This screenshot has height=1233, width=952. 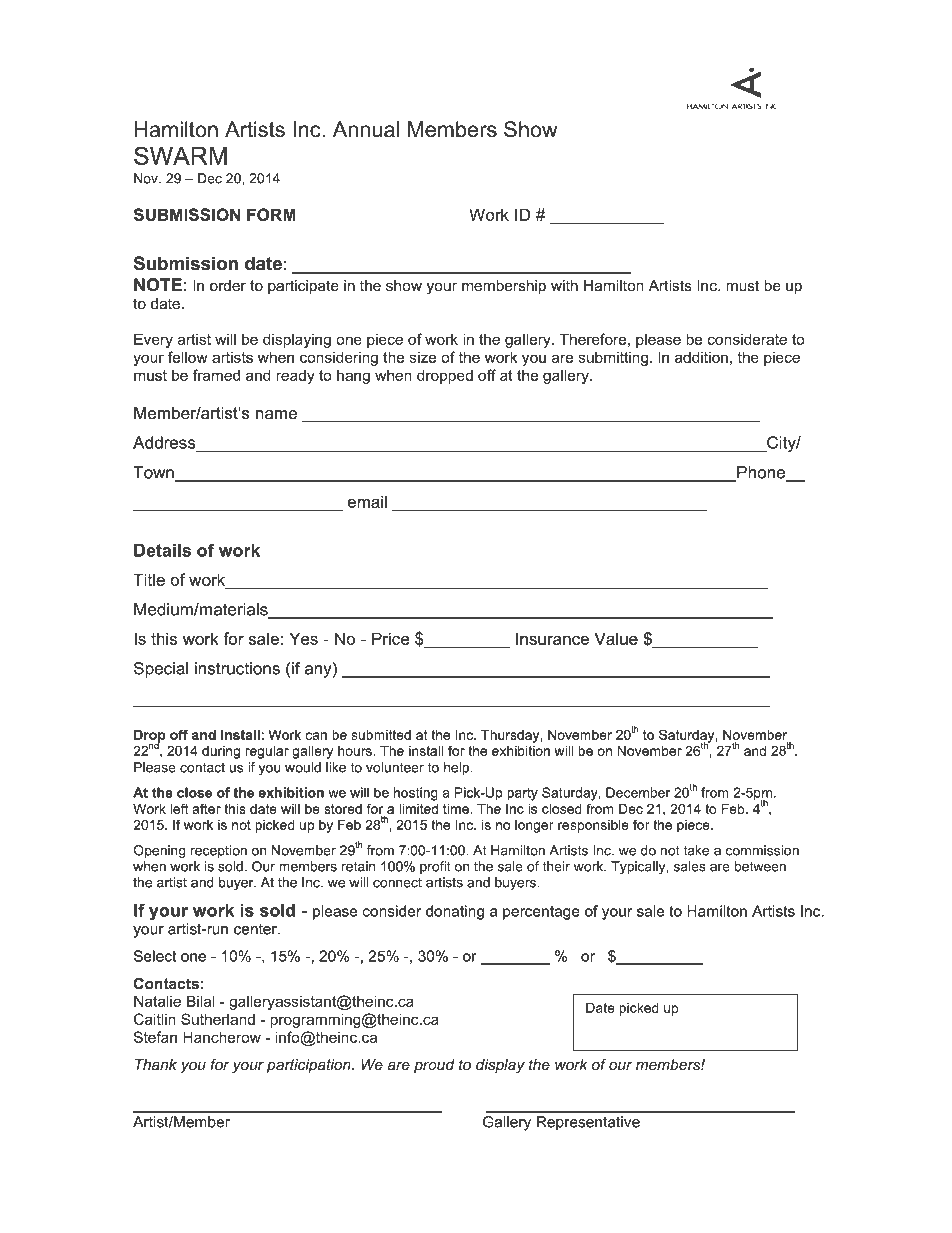 I want to click on proud, so click(x=434, y=1066).
